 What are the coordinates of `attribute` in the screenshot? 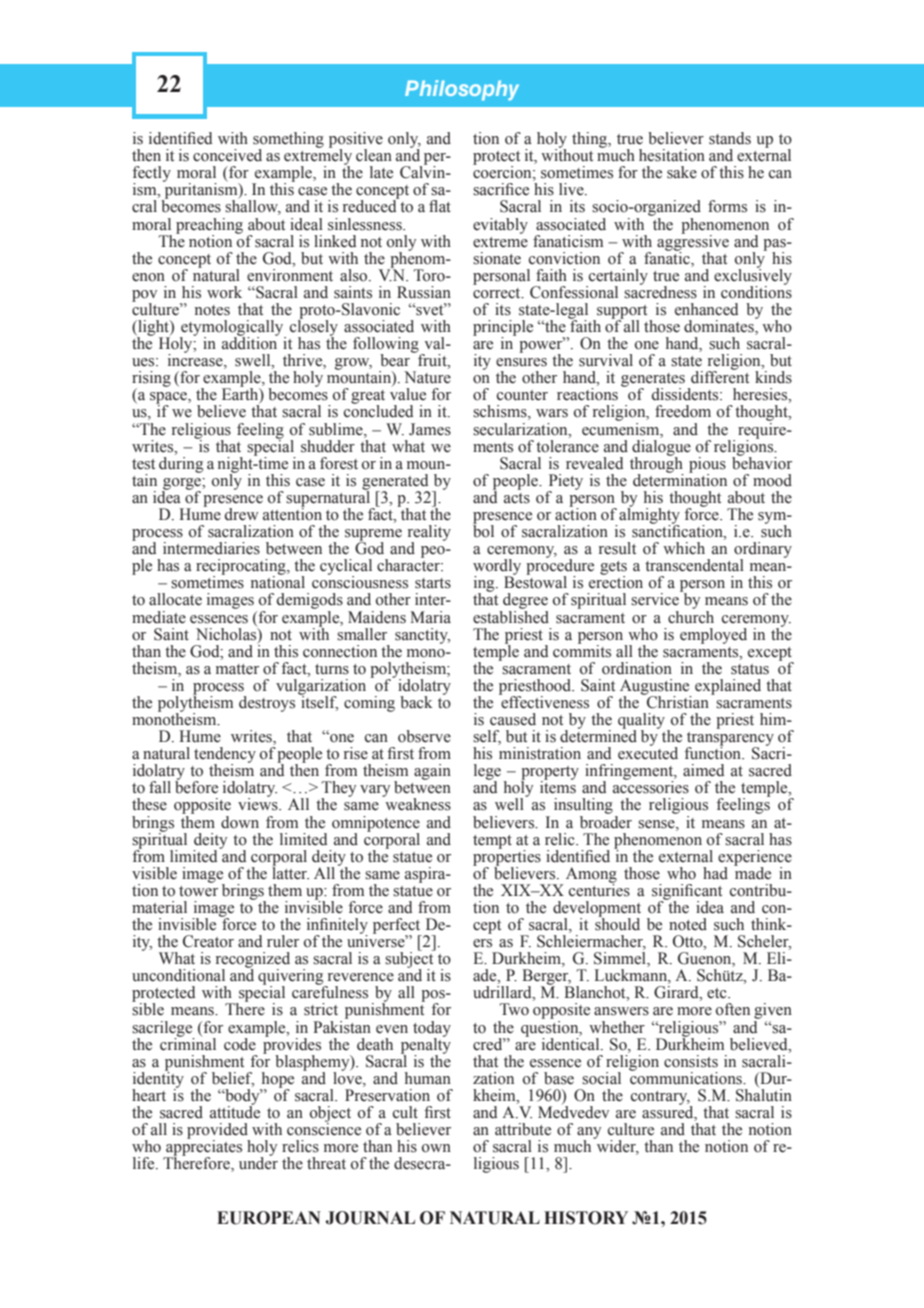 It's located at (523, 1129).
